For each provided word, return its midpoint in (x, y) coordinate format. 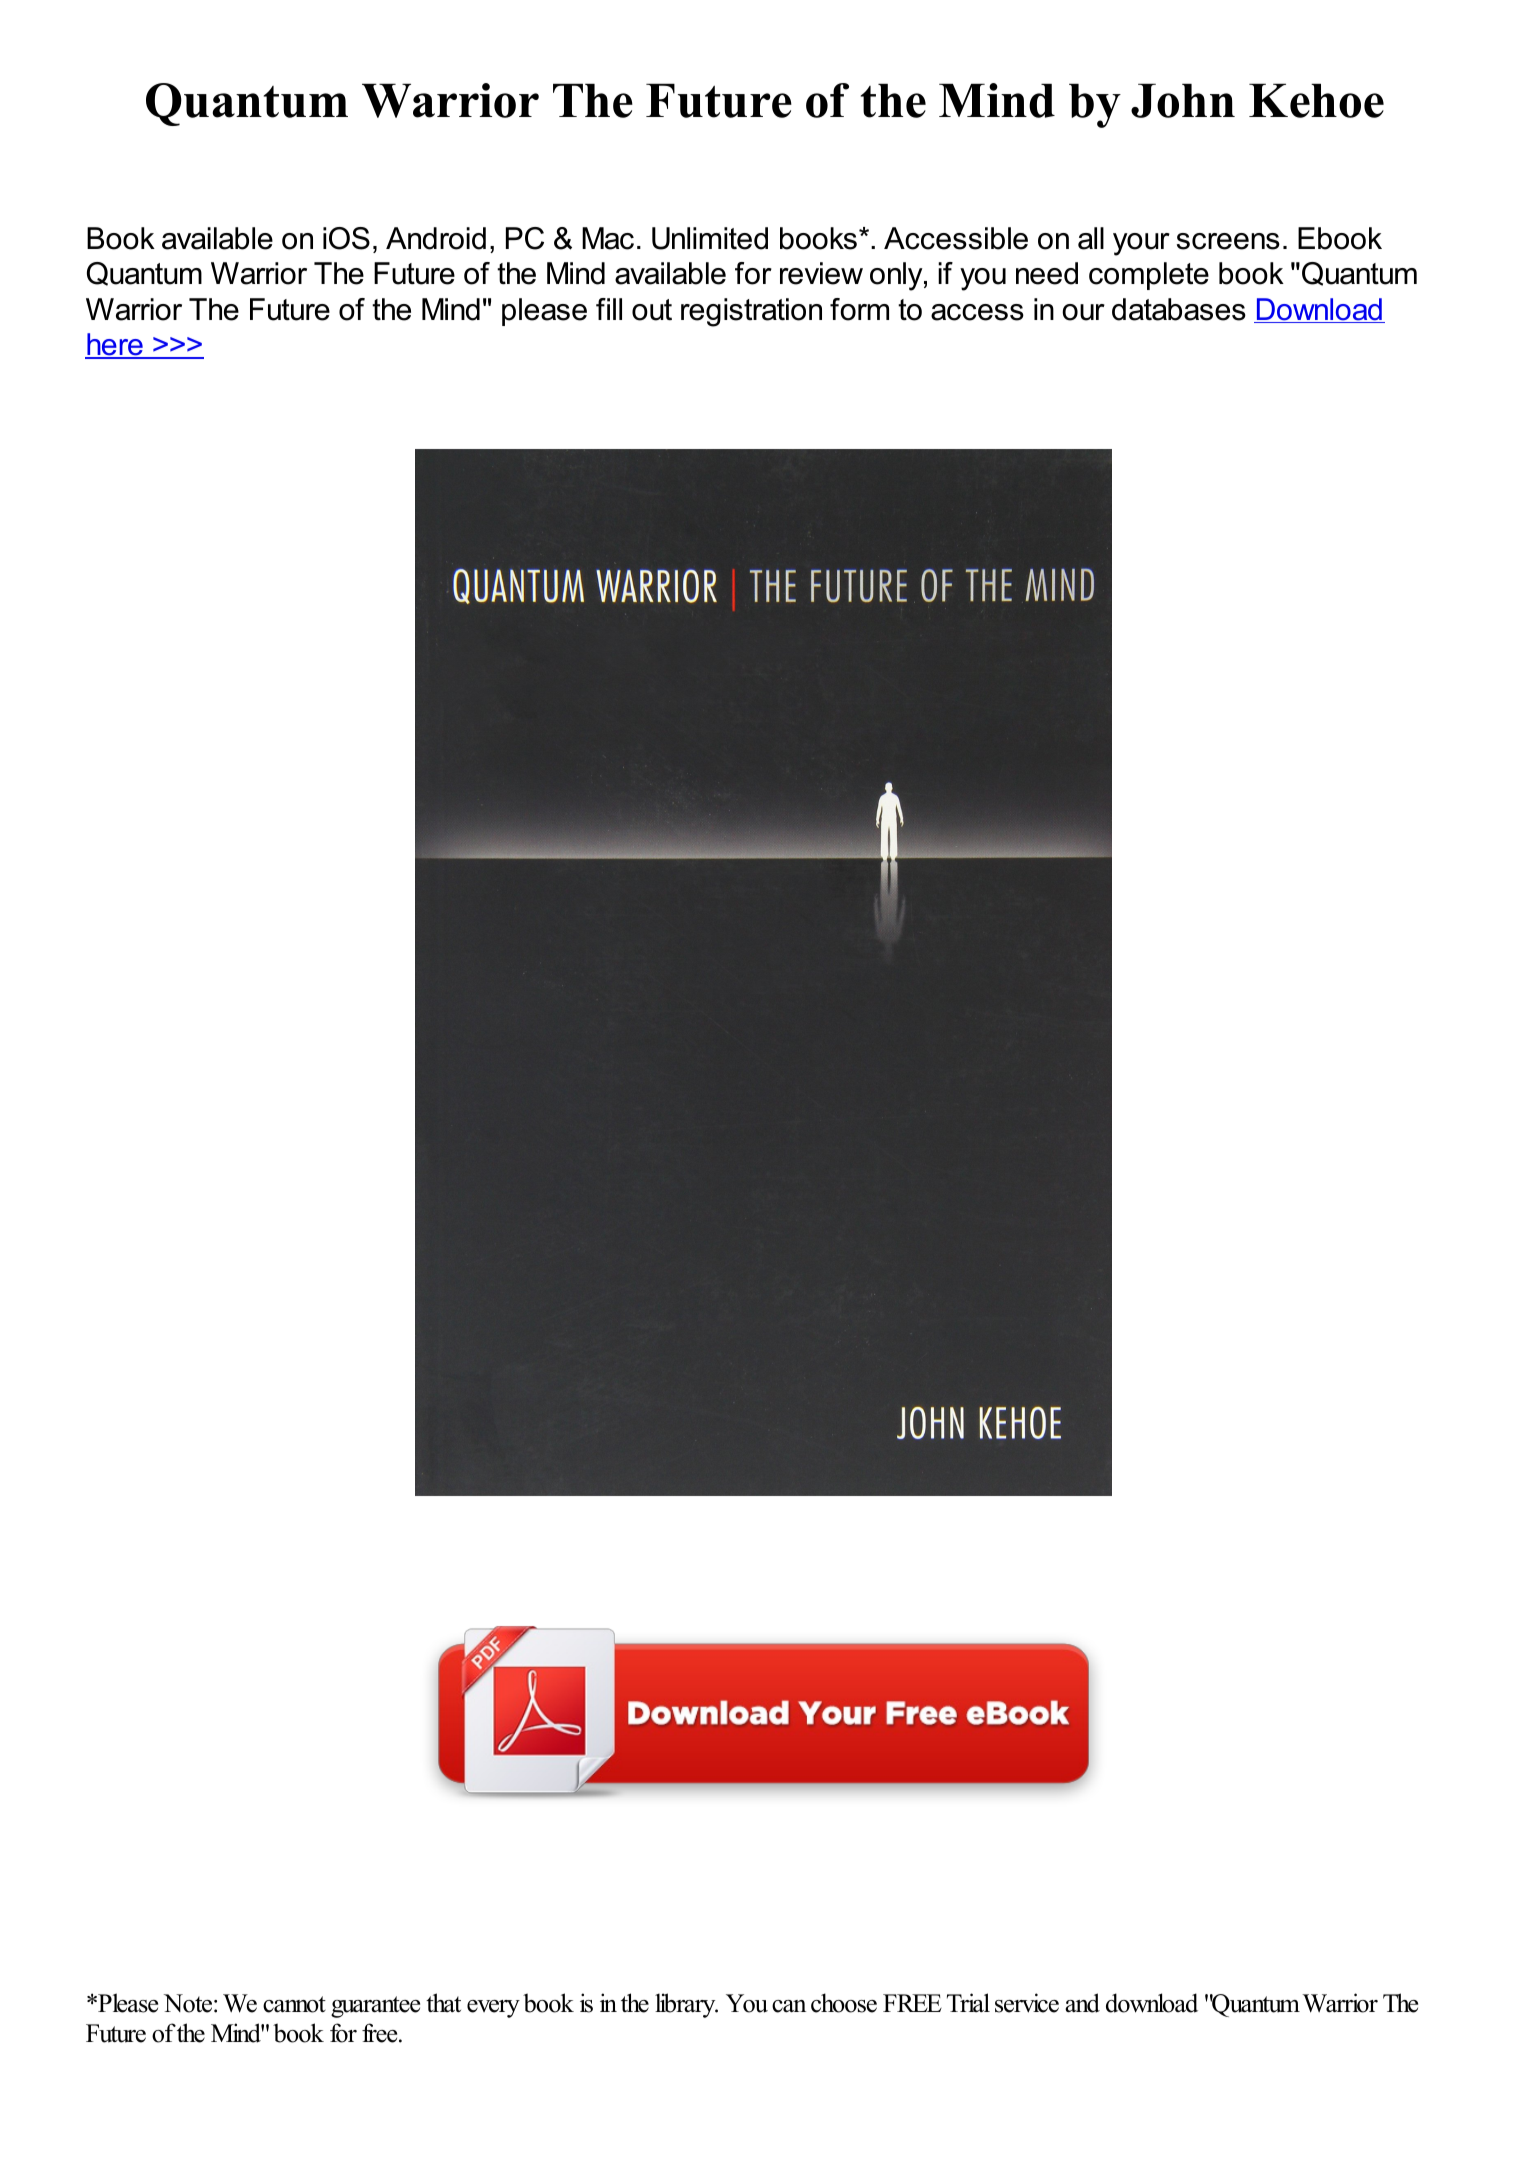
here (115, 345)
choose (844, 2003)
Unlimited (710, 238)
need (1047, 273)
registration (751, 312)
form (859, 309)
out (652, 310)
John (1183, 101)
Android (436, 238)
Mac (608, 238)
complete (1149, 276)
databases (1179, 309)
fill (609, 309)
